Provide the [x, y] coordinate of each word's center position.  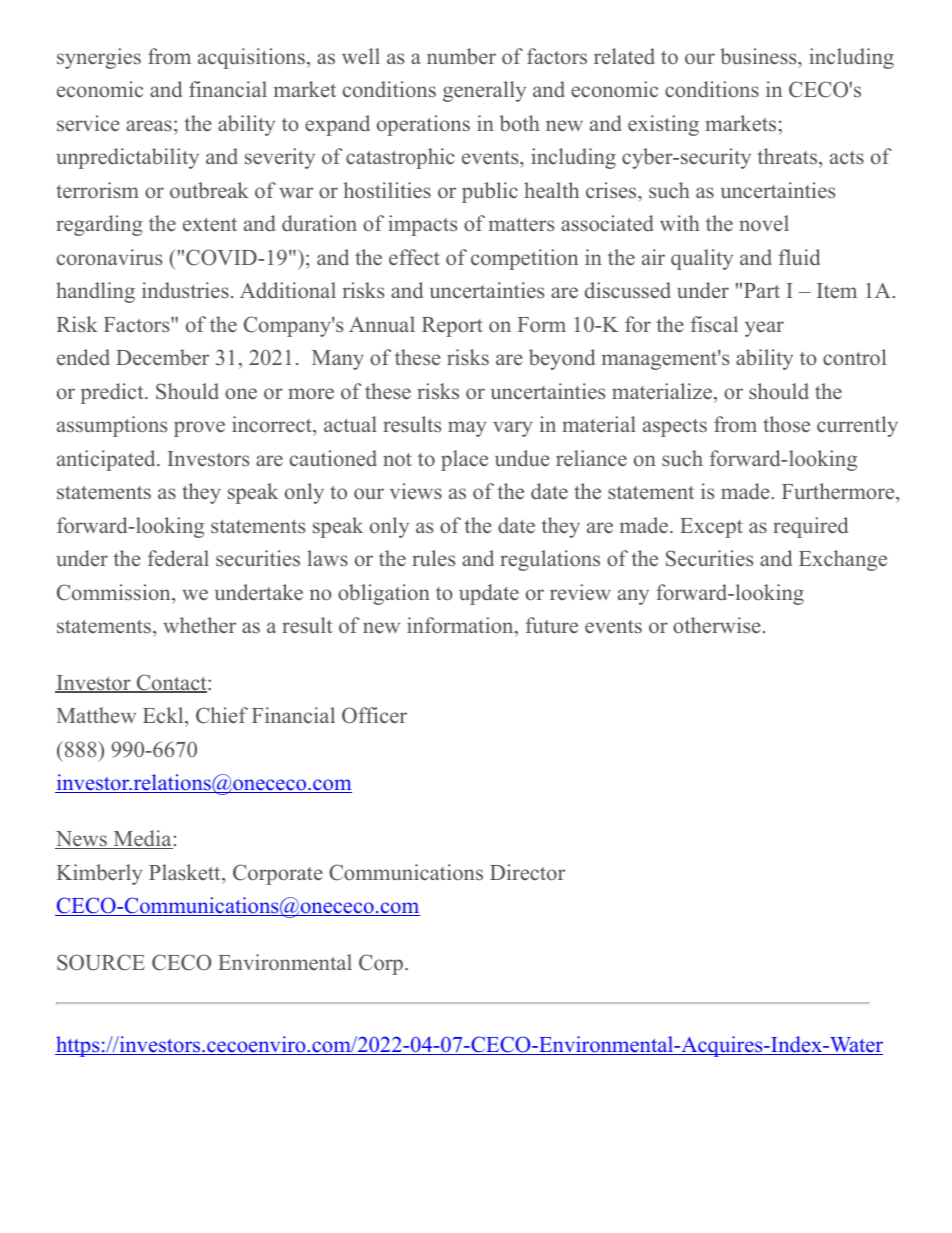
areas [149, 126]
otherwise [717, 625]
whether [199, 625]
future [552, 625]
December [162, 357]
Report [452, 327]
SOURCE [101, 962]
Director [527, 872]
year [764, 329]
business [759, 56]
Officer [374, 715]
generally [484, 91]
